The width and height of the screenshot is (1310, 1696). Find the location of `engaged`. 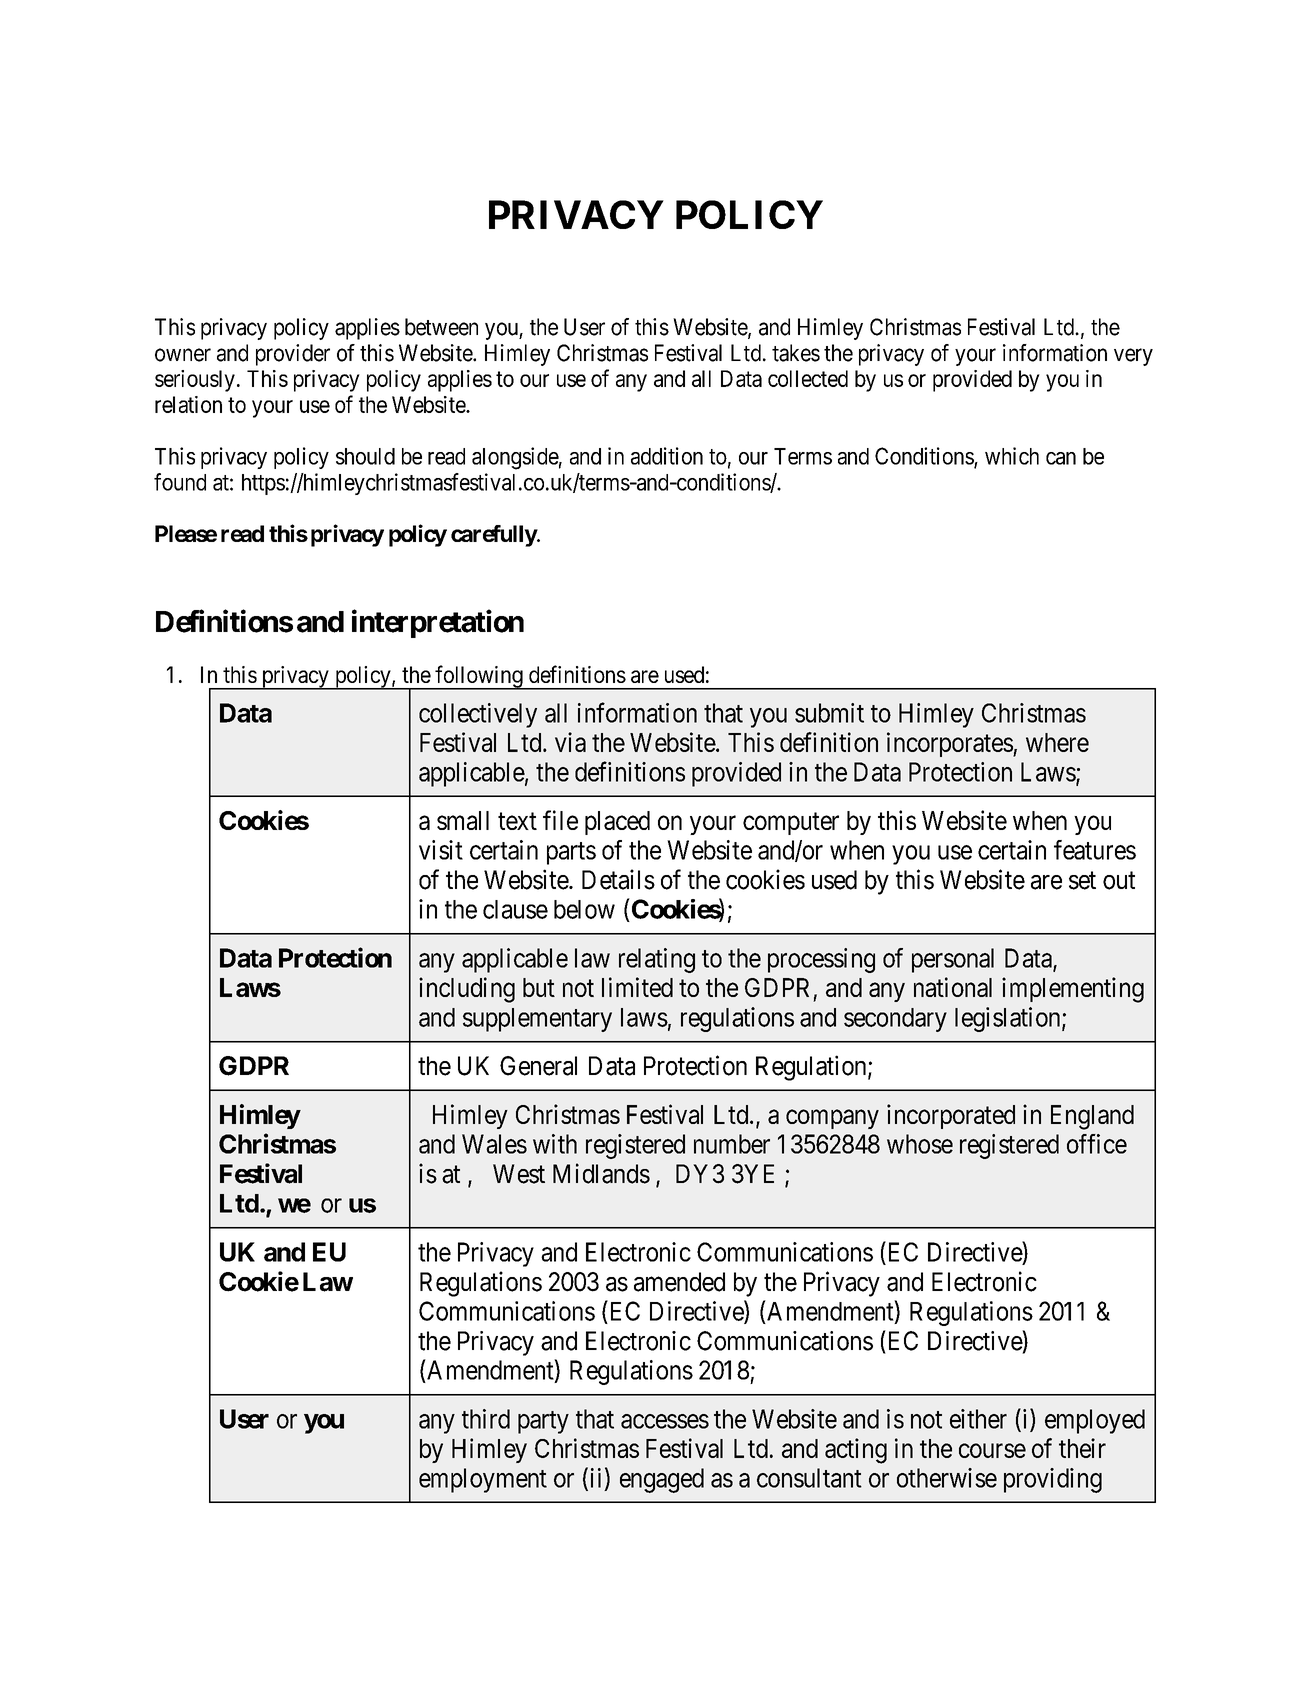

engaged is located at coordinates (662, 1480).
